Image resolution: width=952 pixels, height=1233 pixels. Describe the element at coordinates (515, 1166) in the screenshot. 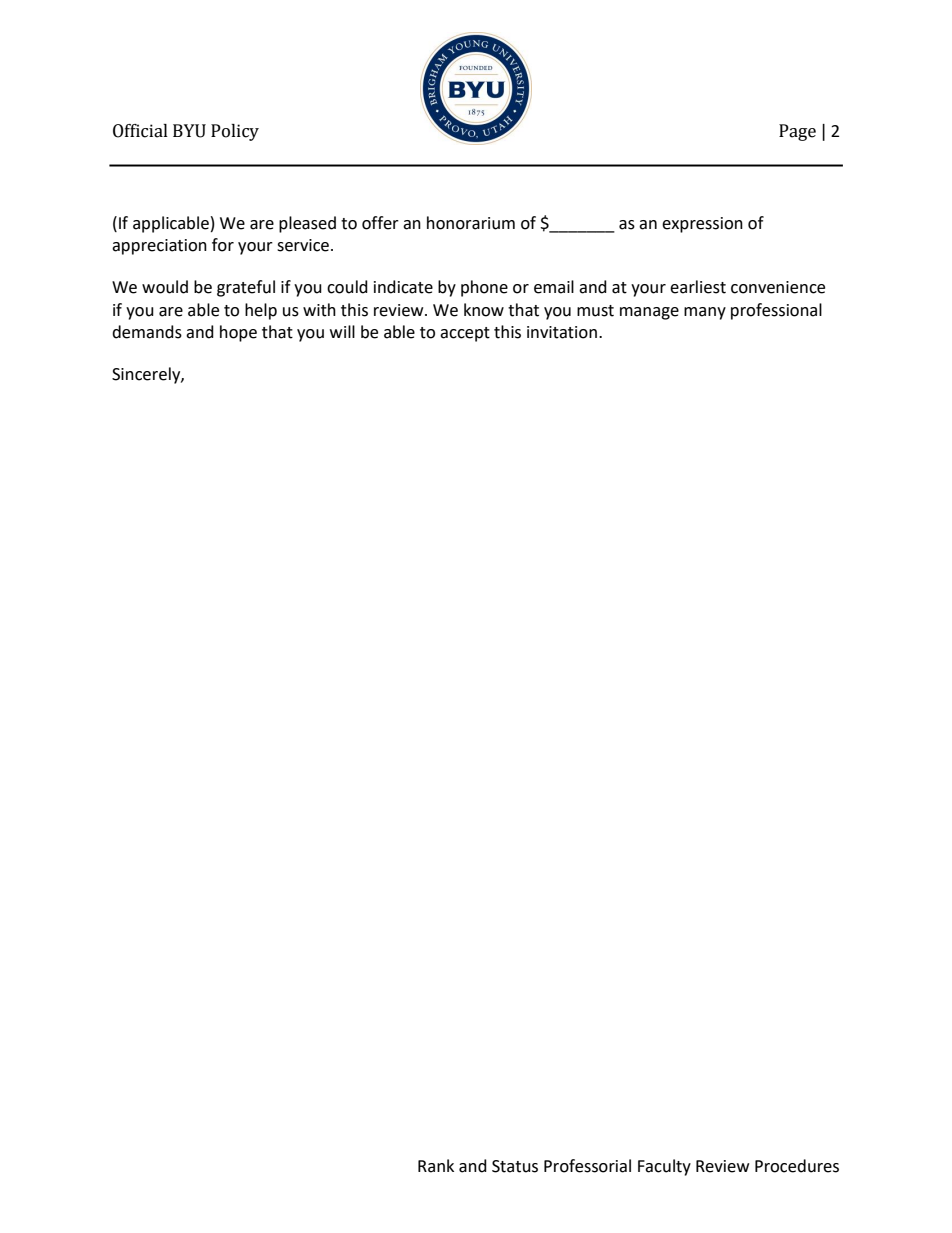

I see `Status` at that location.
